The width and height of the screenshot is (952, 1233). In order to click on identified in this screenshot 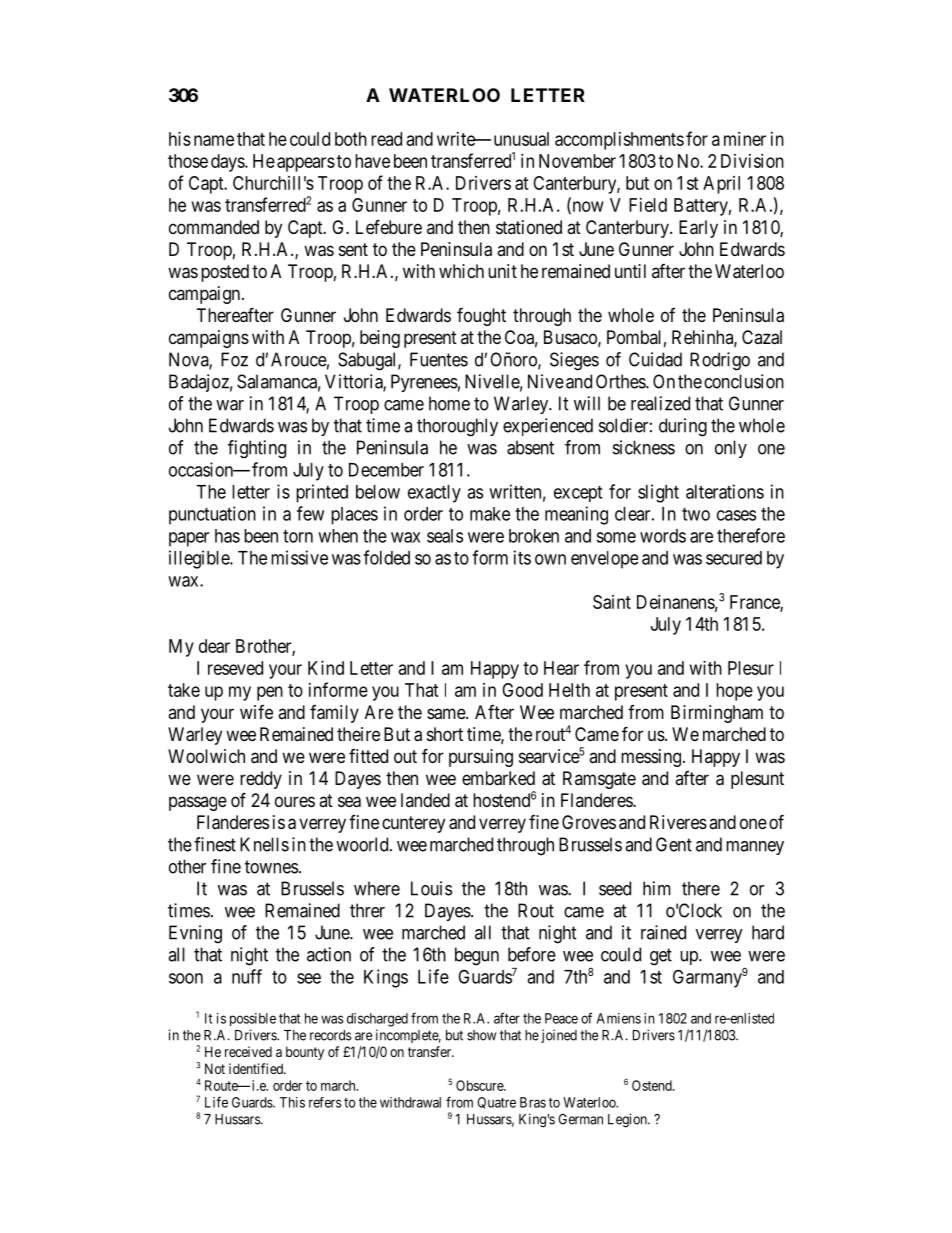, I will do `click(257, 1068)`.
